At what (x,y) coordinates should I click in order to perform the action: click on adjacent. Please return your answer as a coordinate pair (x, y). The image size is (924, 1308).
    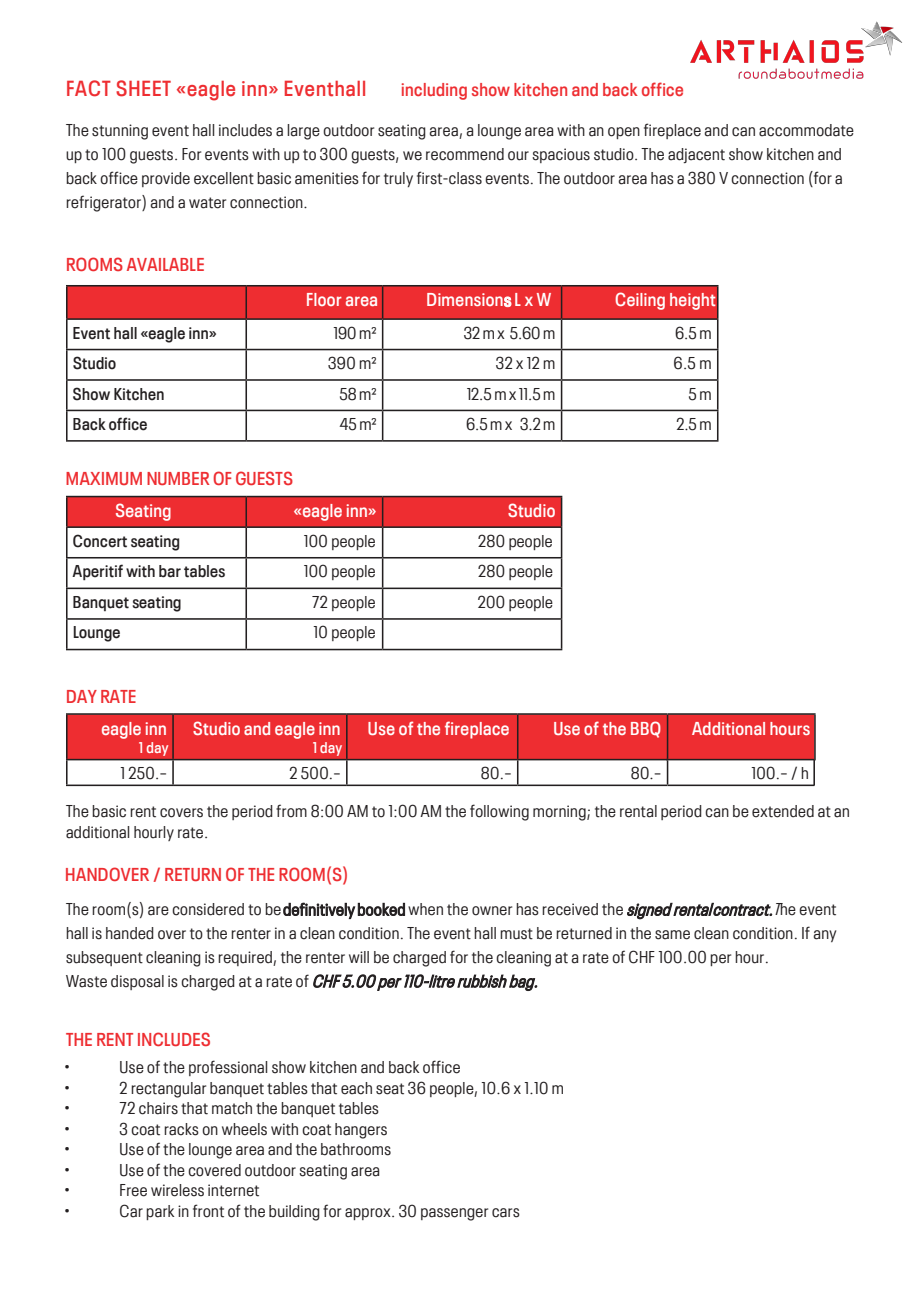
    Looking at the image, I should click on (696, 155).
